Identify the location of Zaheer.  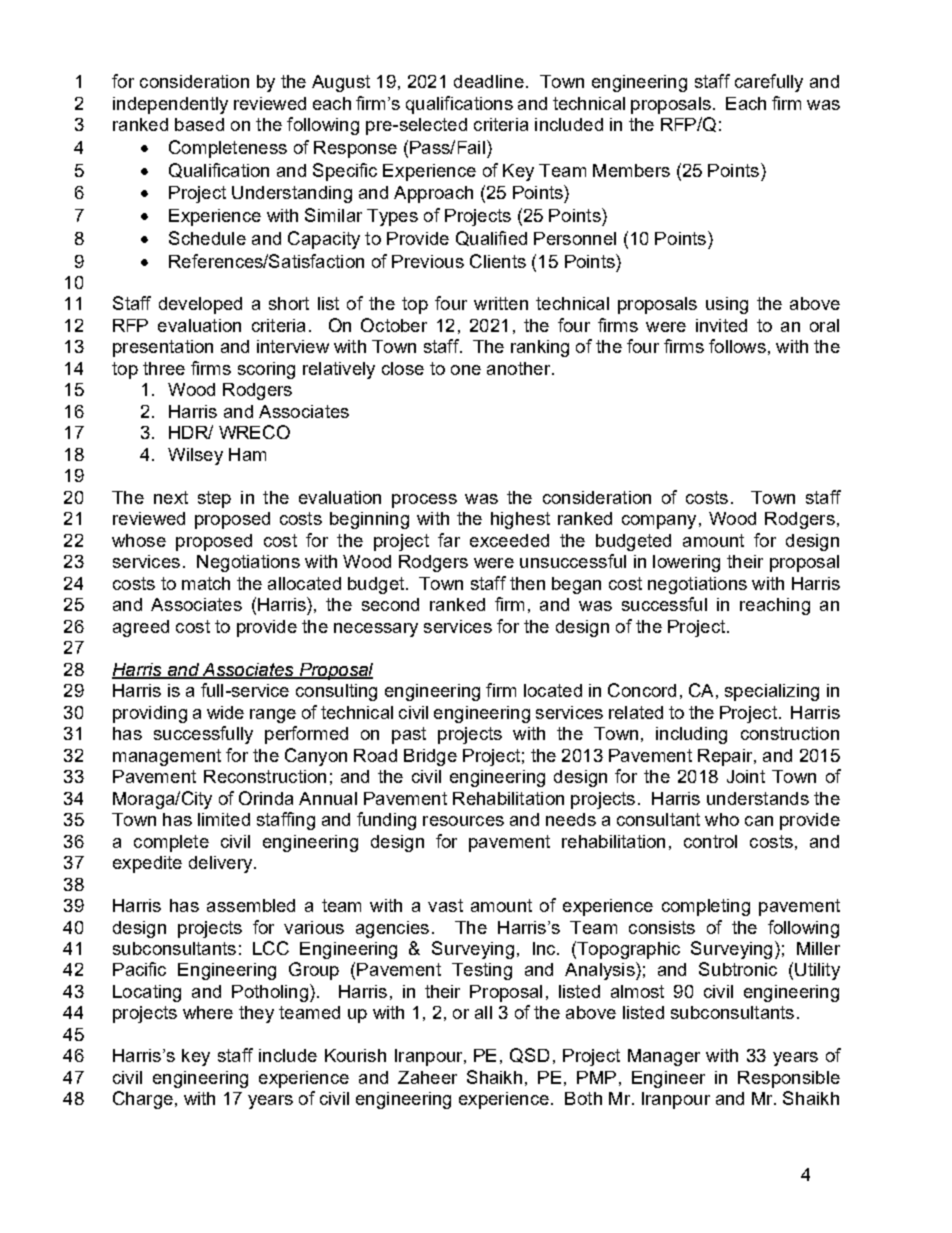
(427, 1077).
